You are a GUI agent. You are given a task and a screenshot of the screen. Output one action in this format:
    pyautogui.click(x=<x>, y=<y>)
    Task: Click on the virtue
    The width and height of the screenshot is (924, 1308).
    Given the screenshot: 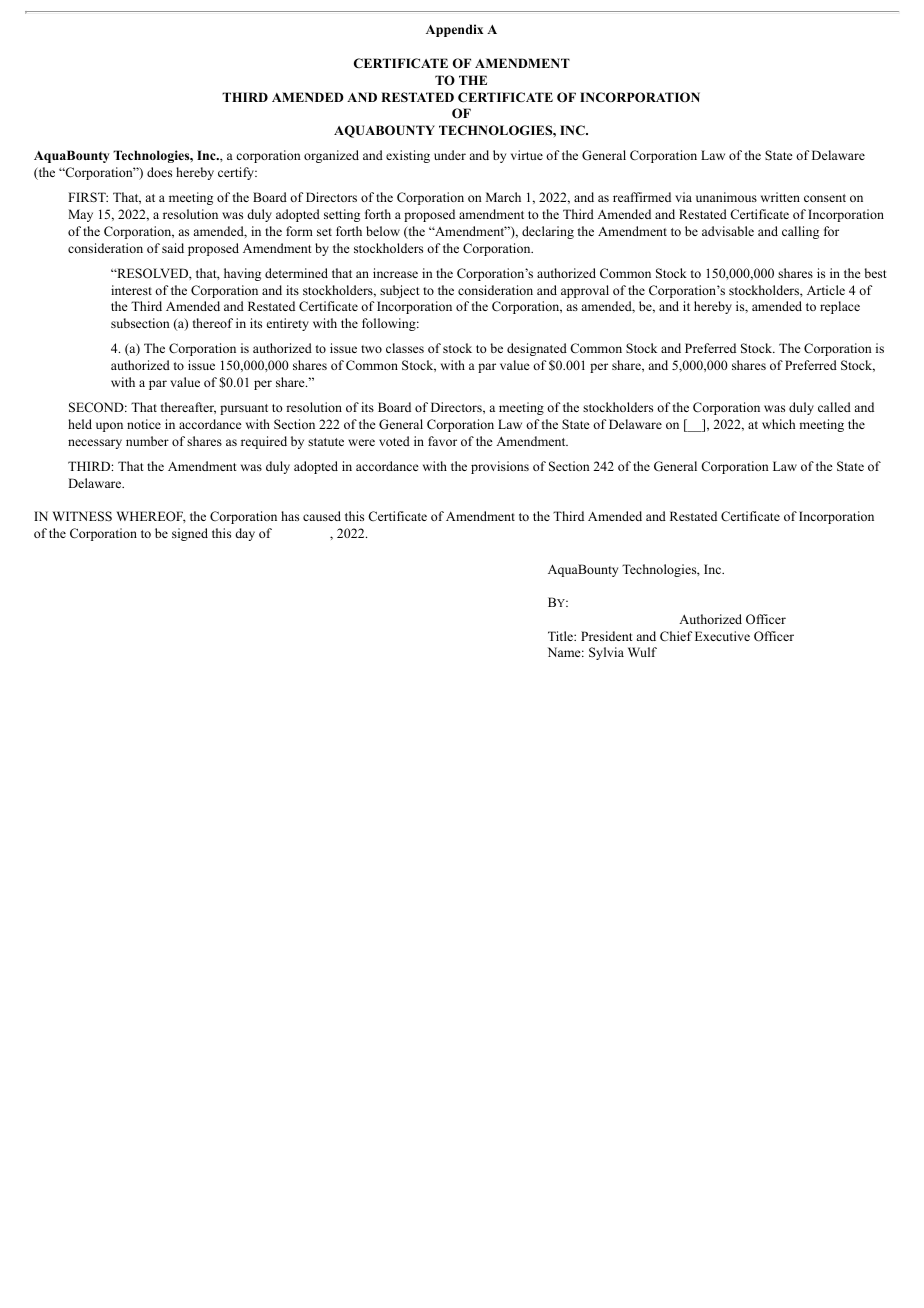 What is the action you would take?
    pyautogui.click(x=527, y=155)
